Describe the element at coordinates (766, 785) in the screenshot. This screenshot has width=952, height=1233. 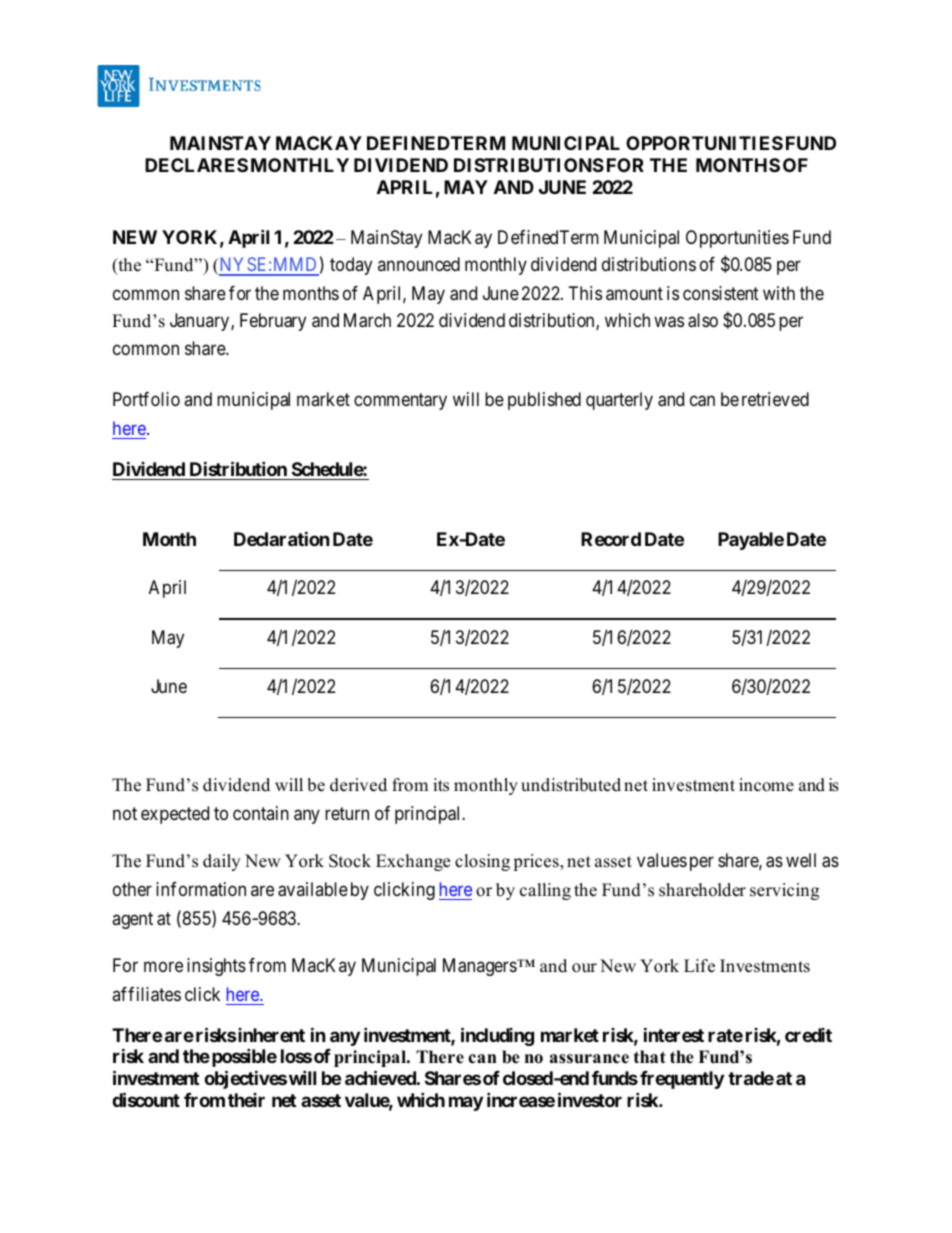
I see `income` at that location.
